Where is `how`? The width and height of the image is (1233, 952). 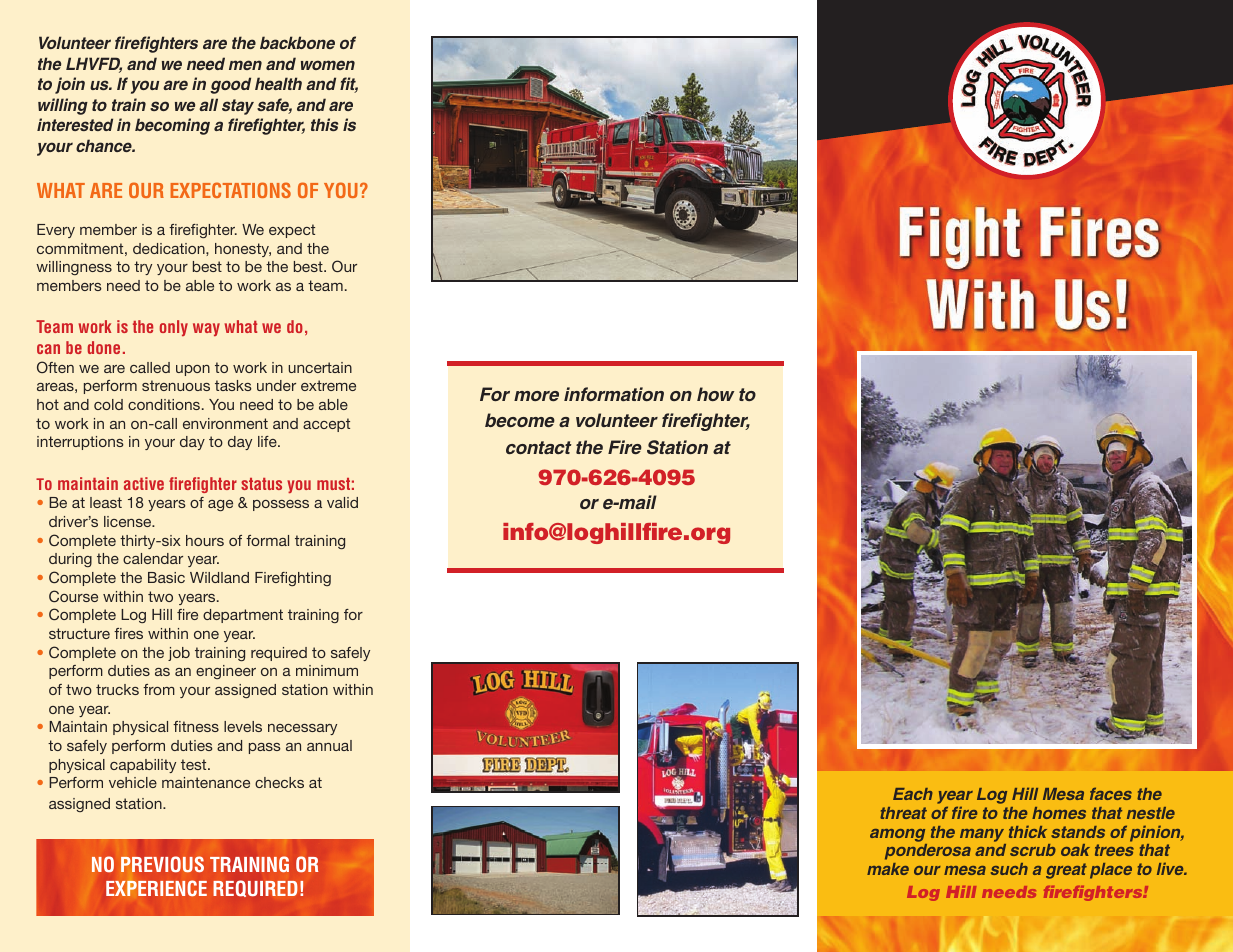 how is located at coordinates (715, 394).
